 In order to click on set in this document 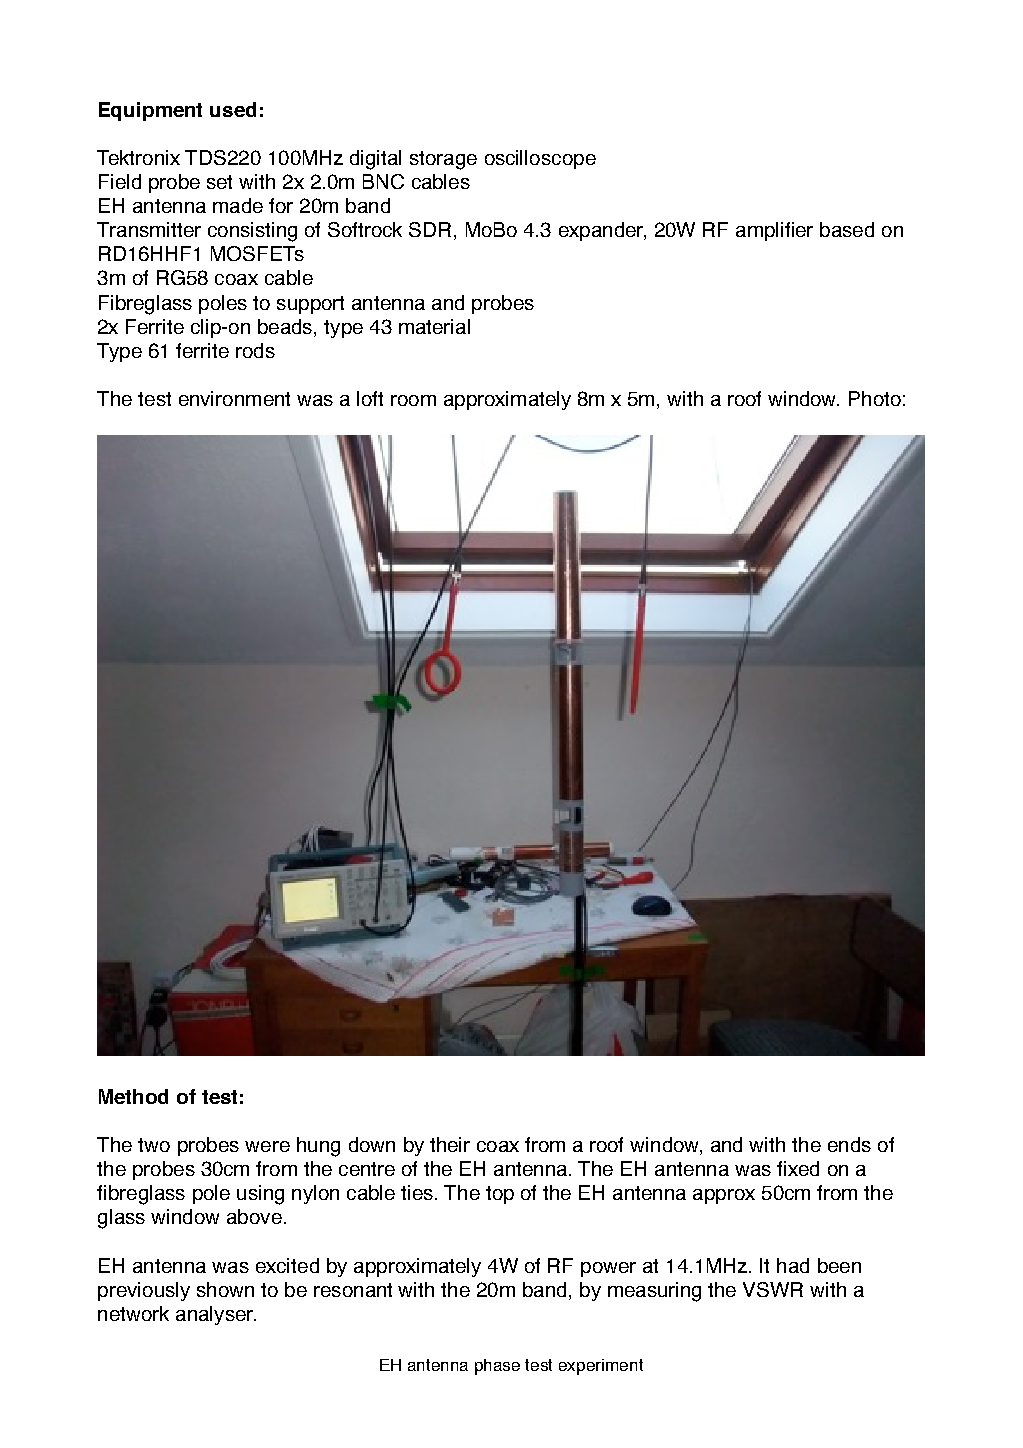, I will do `click(219, 182)`.
